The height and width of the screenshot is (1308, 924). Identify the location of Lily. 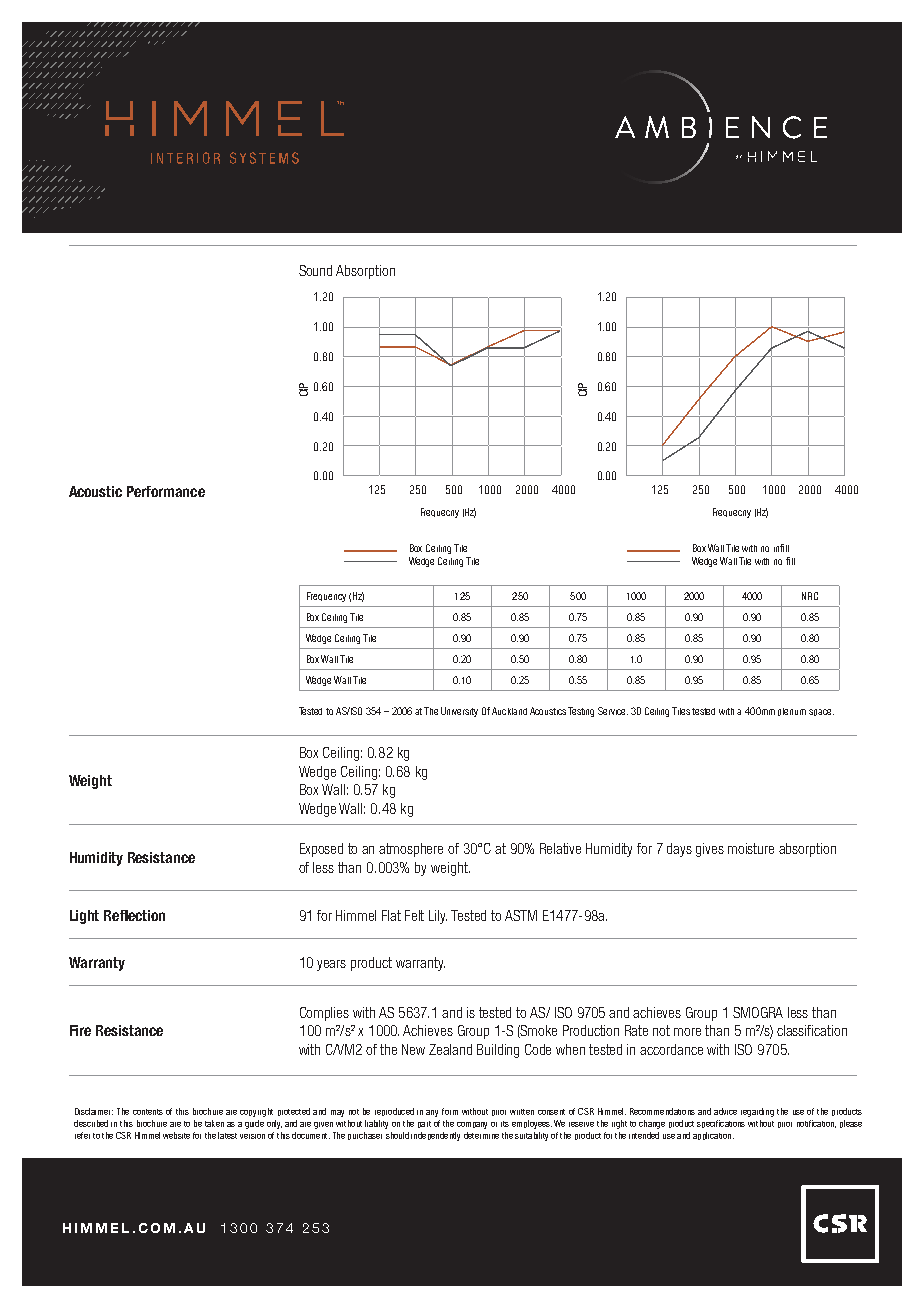
(438, 917).
